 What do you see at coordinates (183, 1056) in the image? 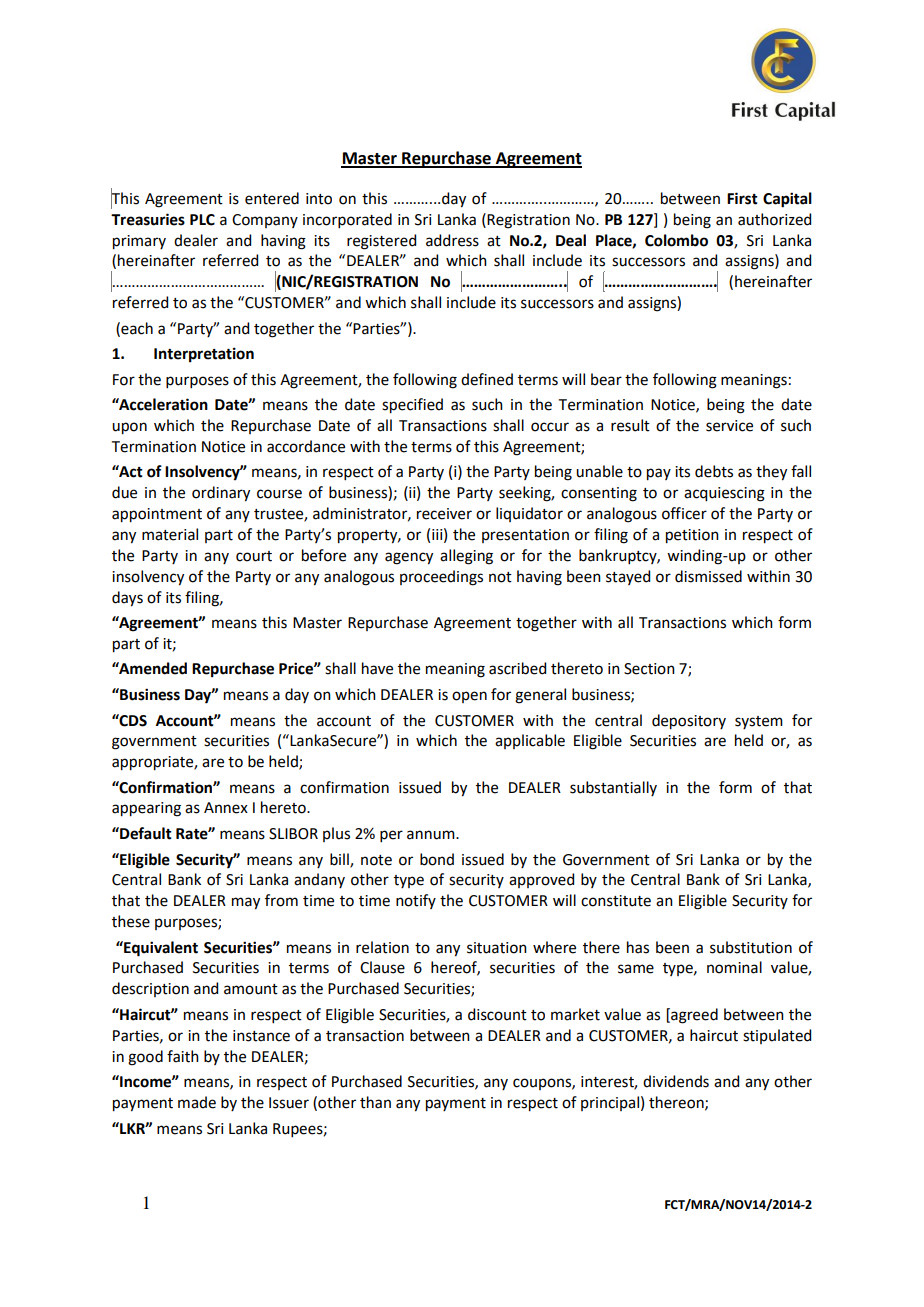
I see `faith` at bounding box center [183, 1056].
